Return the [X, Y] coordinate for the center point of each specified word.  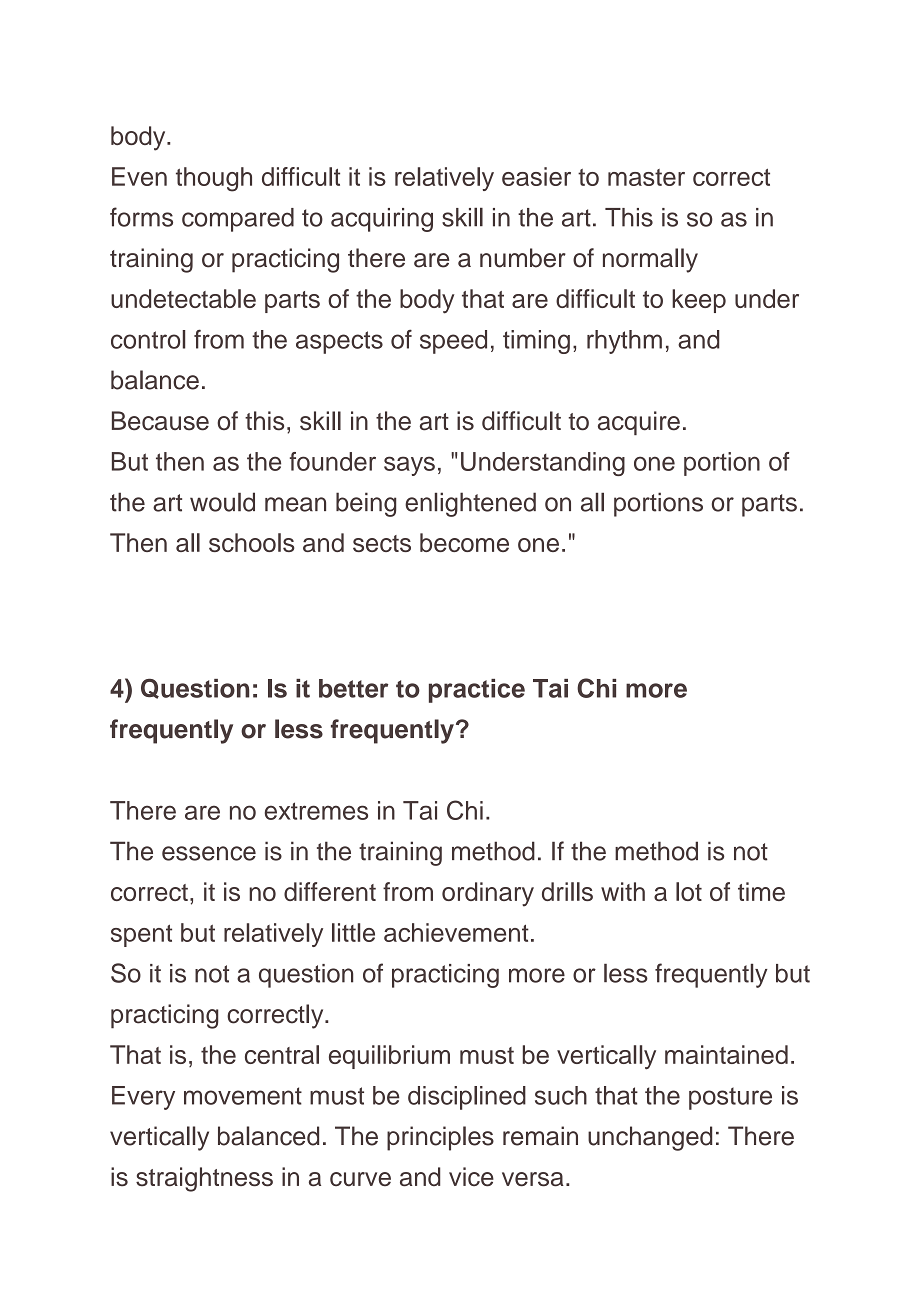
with [623, 891]
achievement [456, 932]
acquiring [382, 220]
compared [238, 220]
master [646, 177]
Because [160, 421]
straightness [204, 1179]
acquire [639, 423]
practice [477, 691]
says [409, 466]
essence [209, 853]
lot [689, 891]
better [353, 688]
